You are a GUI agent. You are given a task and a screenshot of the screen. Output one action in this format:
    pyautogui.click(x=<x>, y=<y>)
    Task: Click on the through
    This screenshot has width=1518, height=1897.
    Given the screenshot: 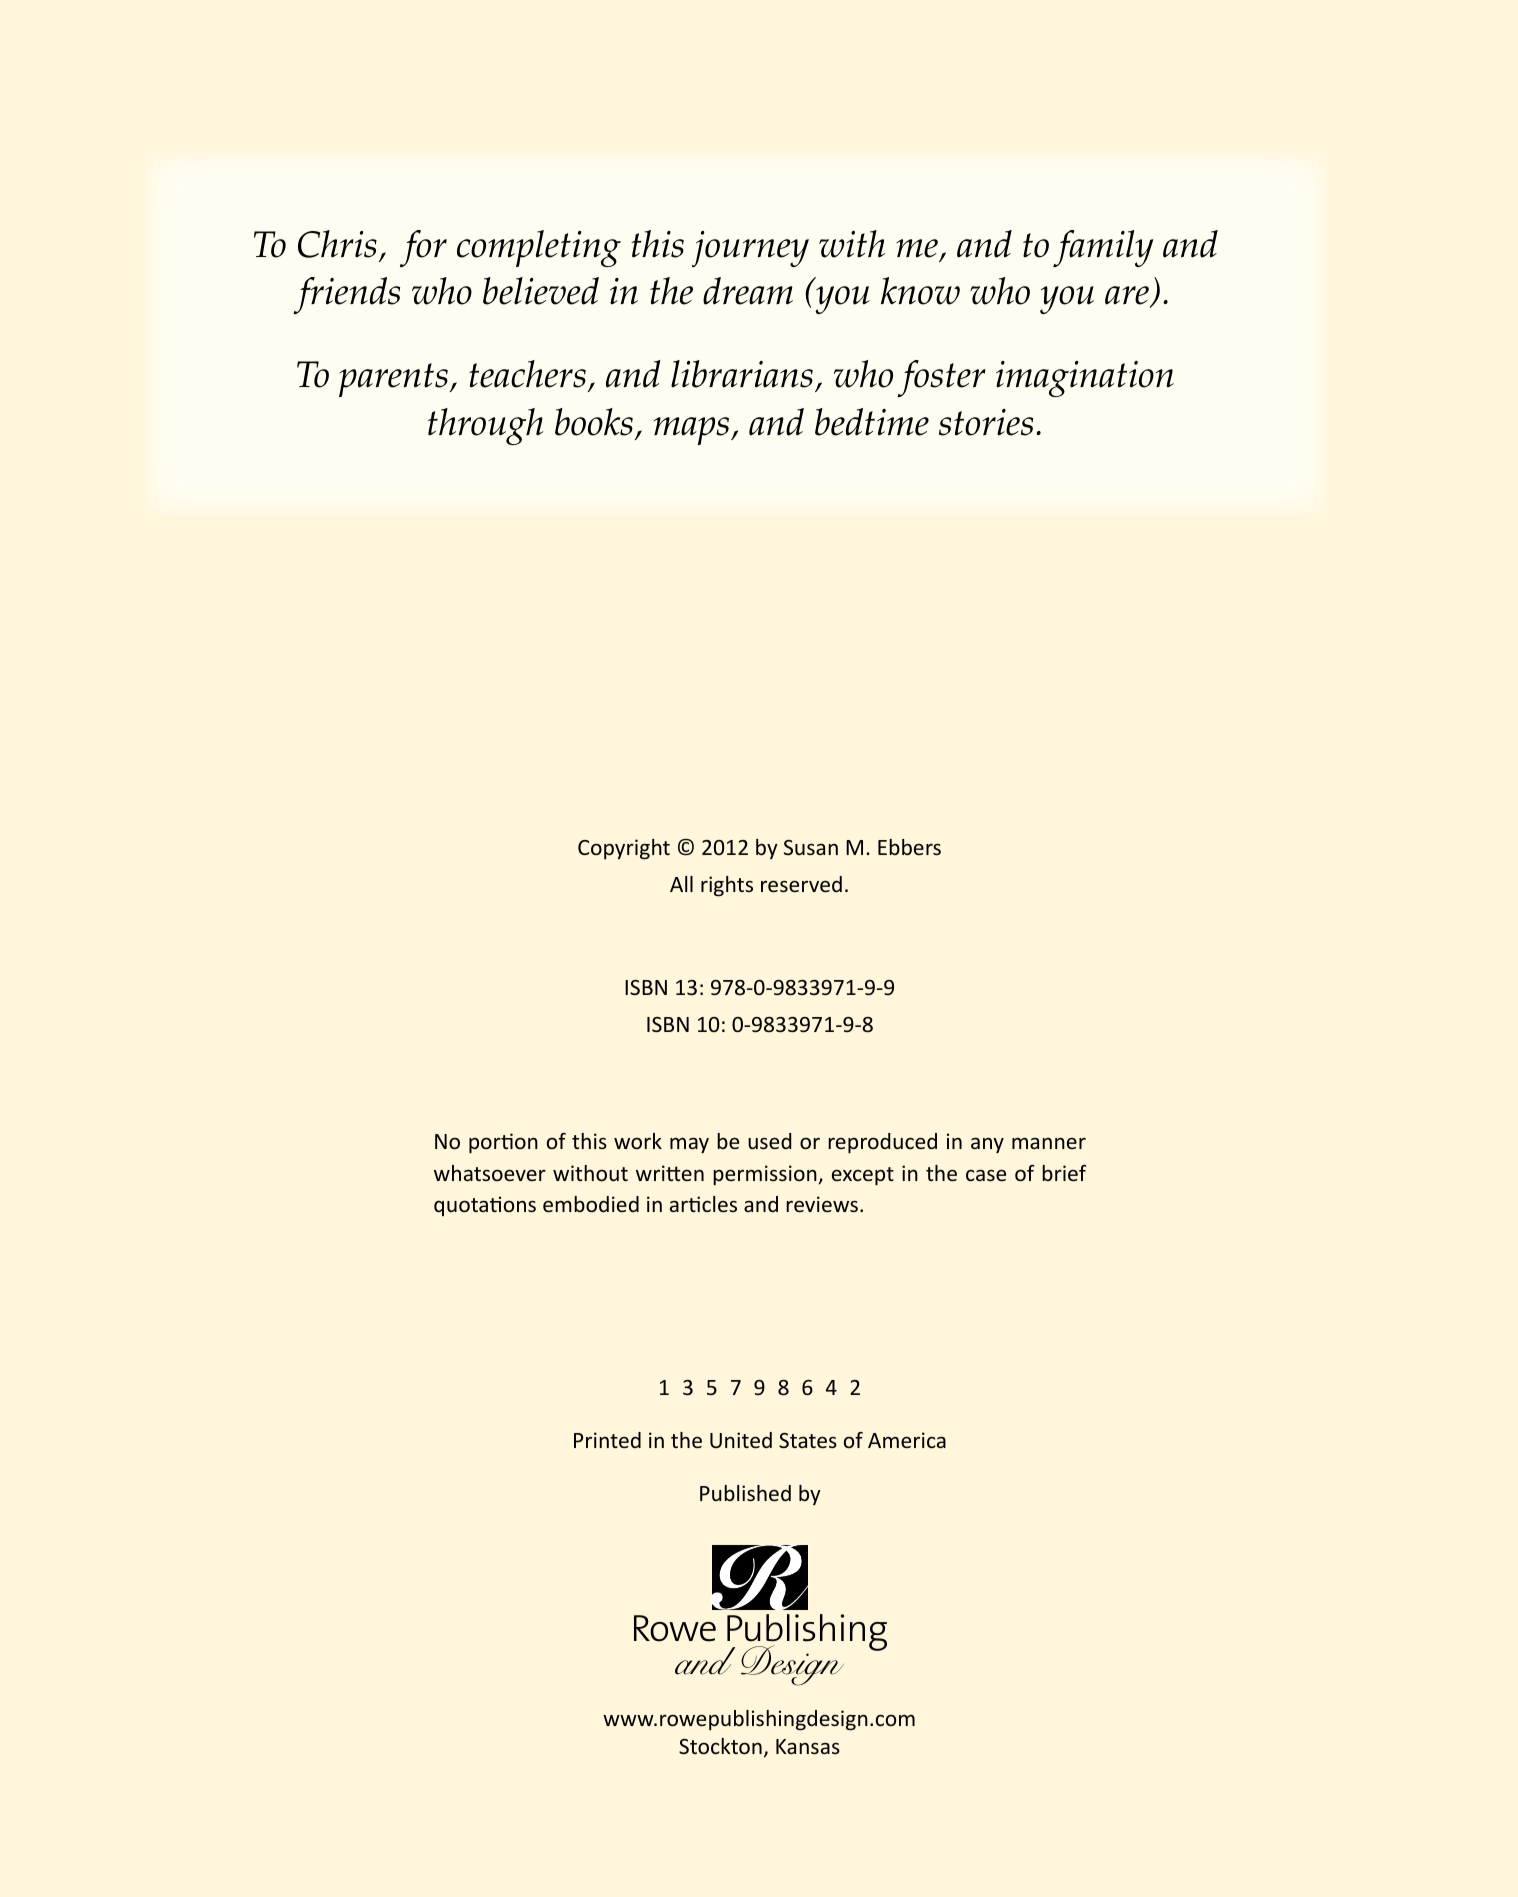 What is the action you would take?
    pyautogui.click(x=485, y=426)
